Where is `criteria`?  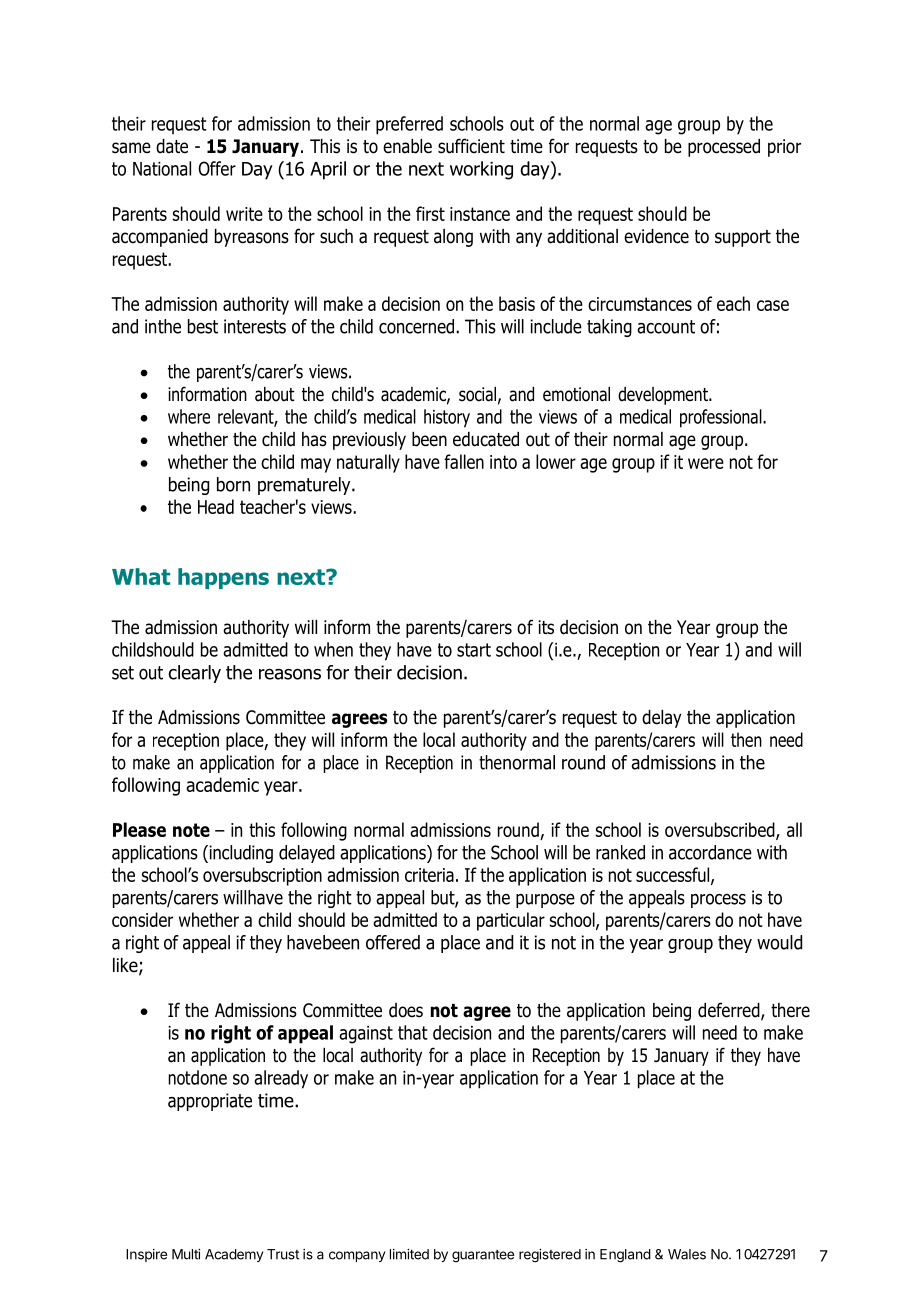
criteria is located at coordinates (429, 875).
